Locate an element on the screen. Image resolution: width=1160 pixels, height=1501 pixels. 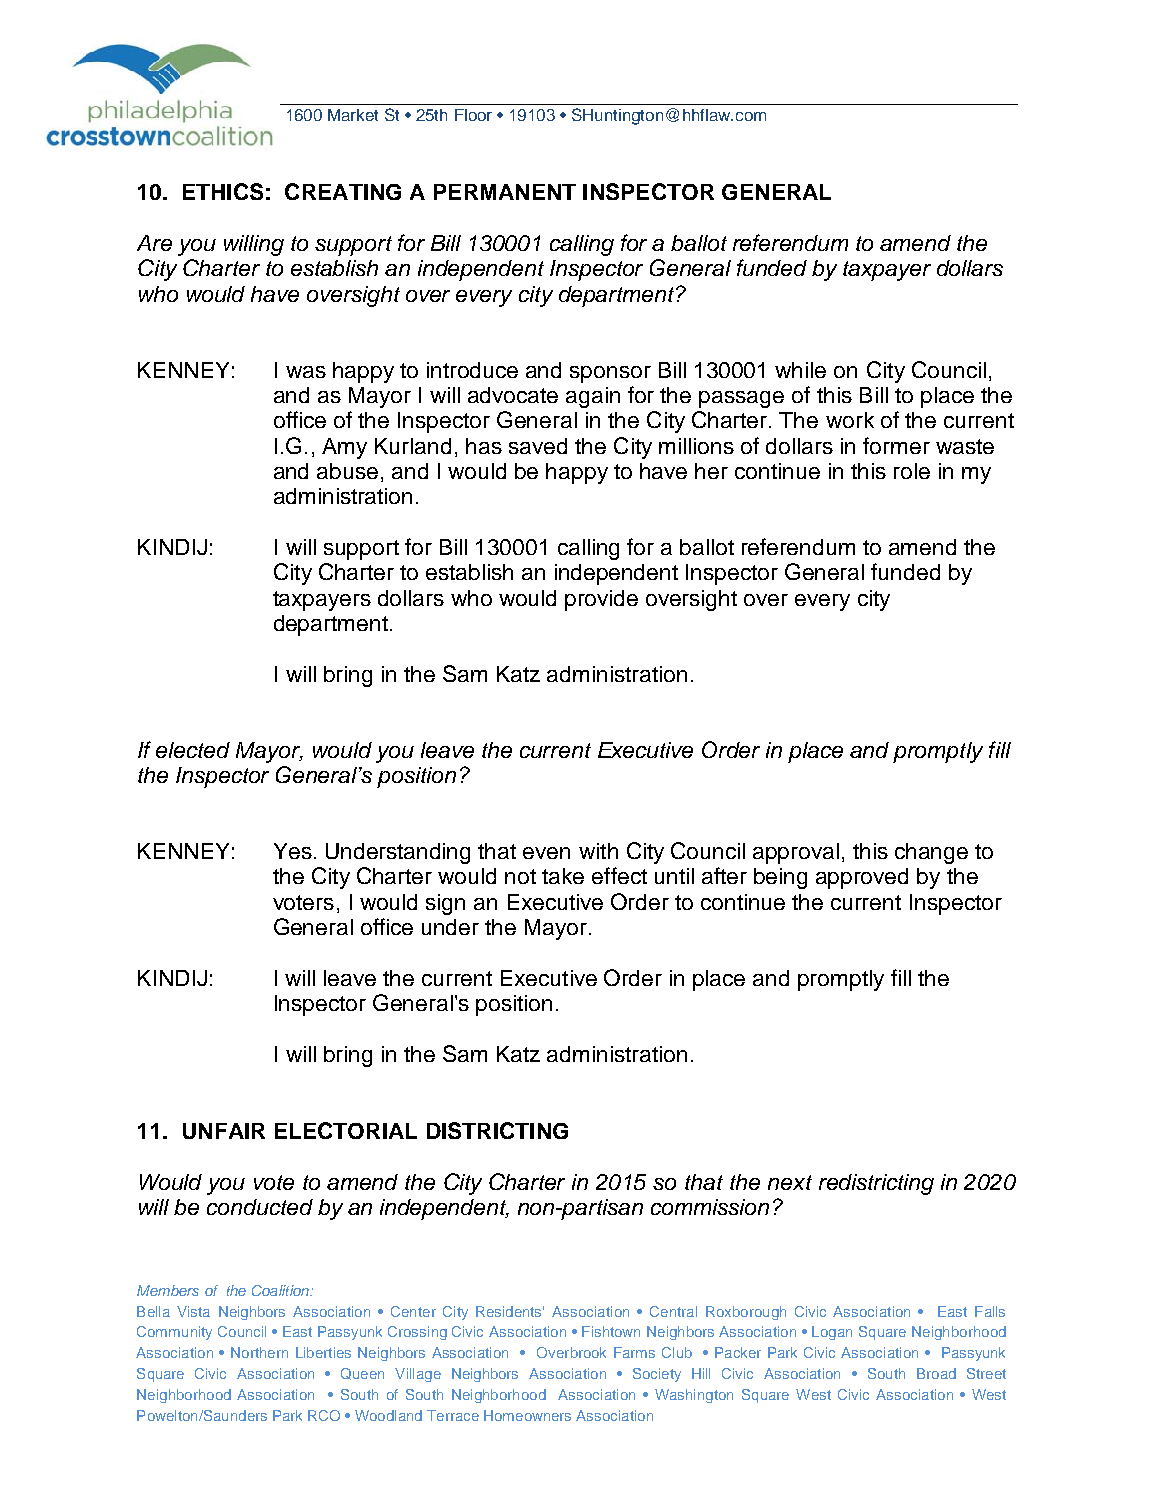
elected is located at coordinates (193, 750).
